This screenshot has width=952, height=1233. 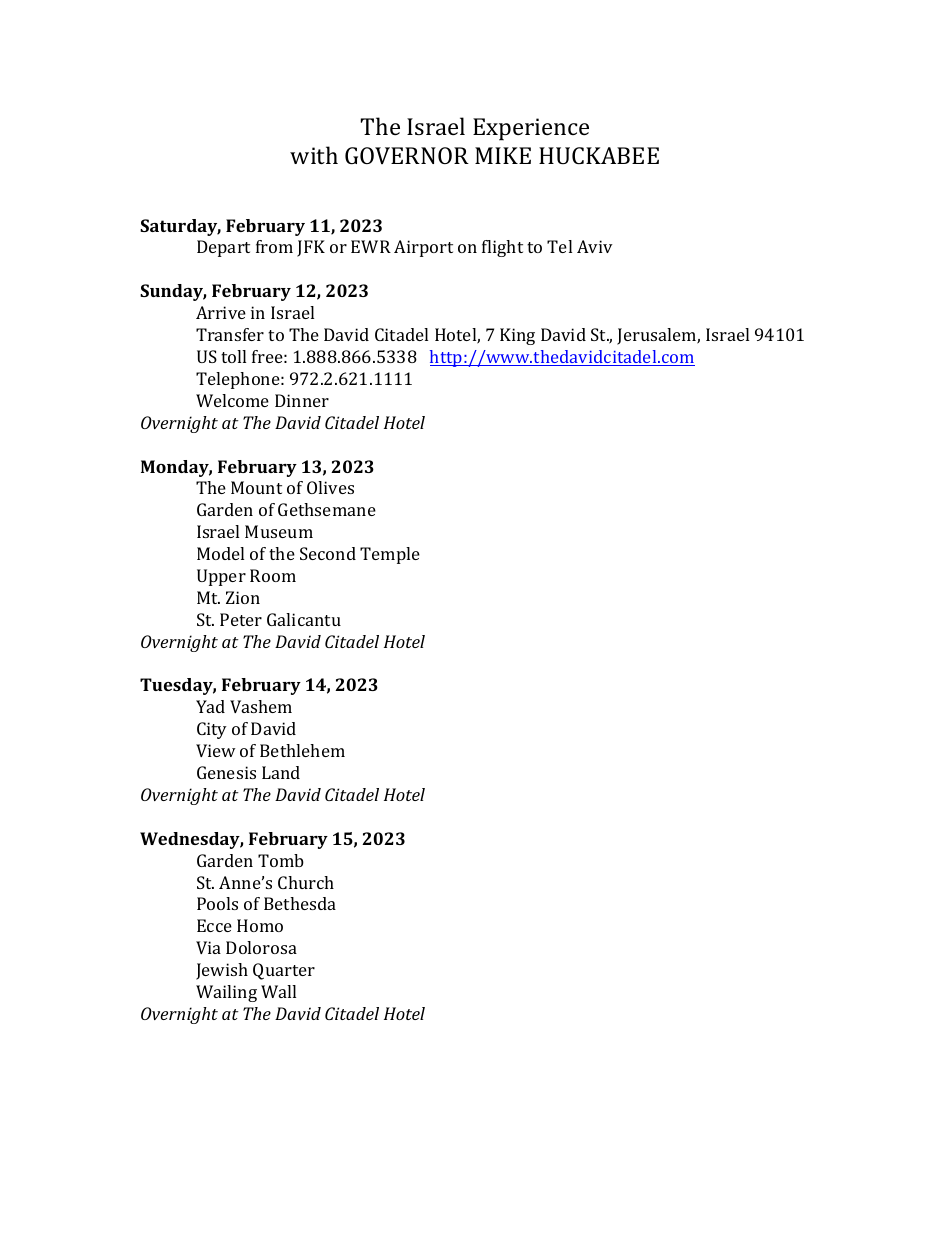 What do you see at coordinates (284, 971) in the screenshot?
I see `Quarter` at bounding box center [284, 971].
